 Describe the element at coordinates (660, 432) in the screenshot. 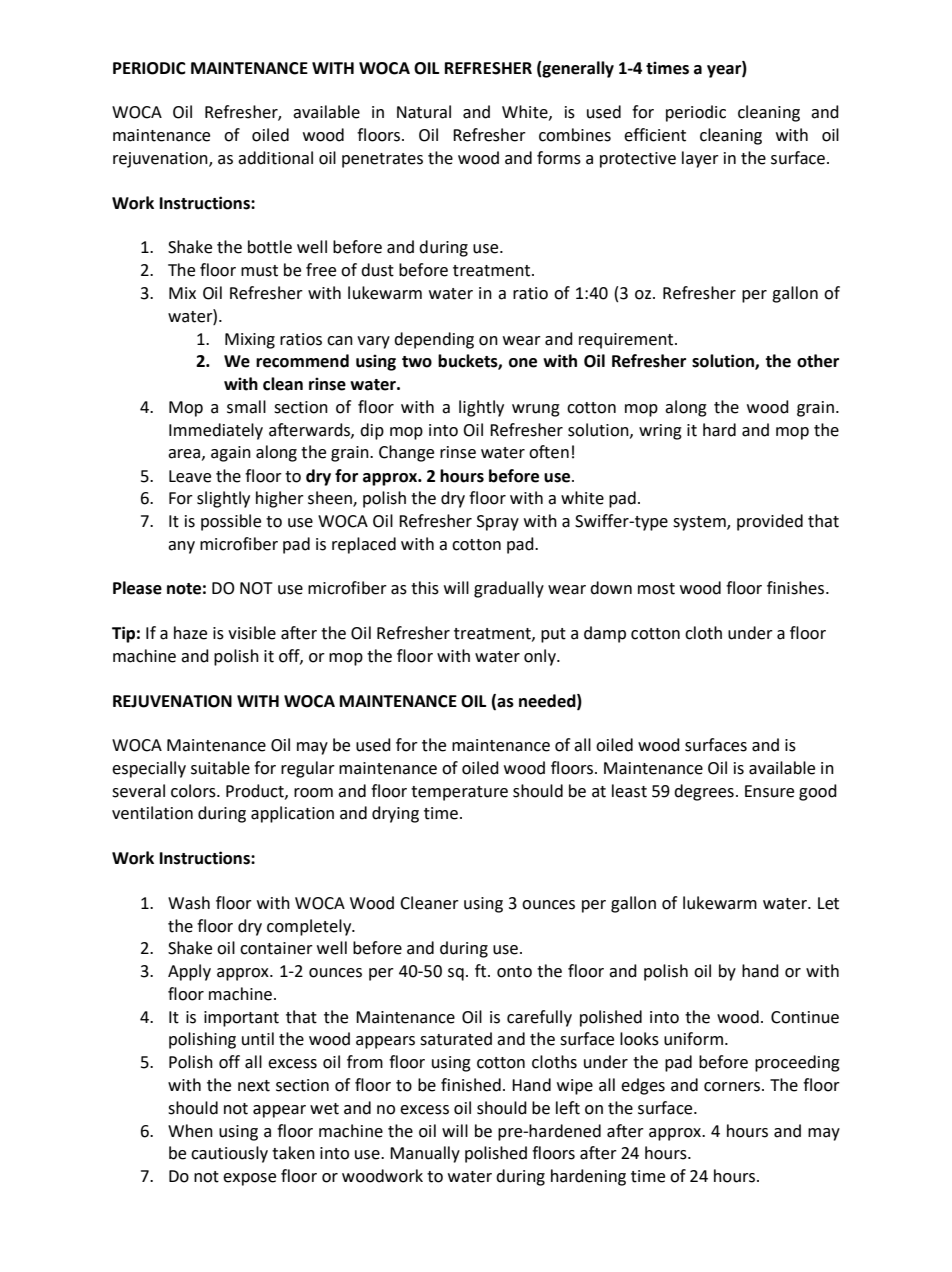

I see `wring` at that location.
